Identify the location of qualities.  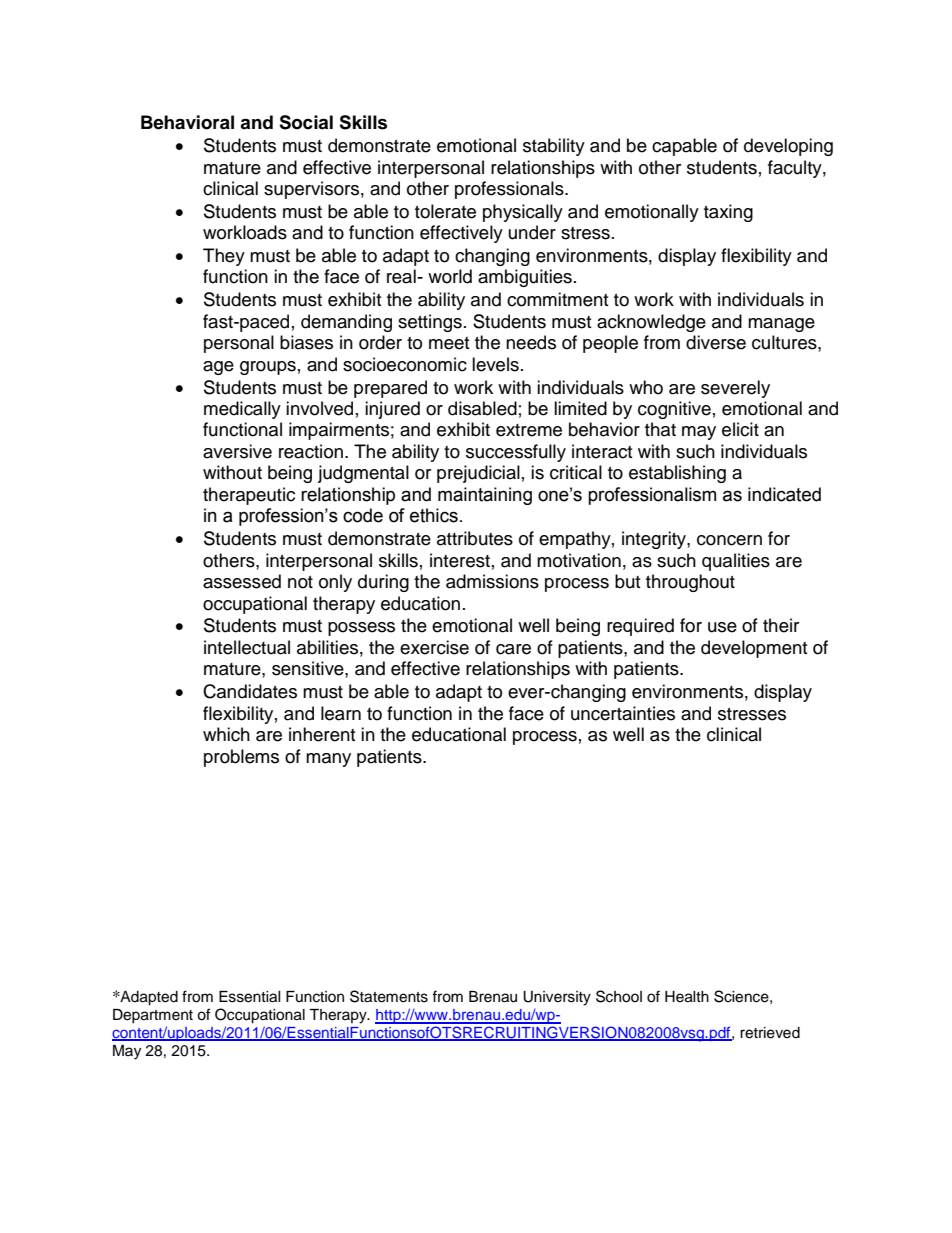
(736, 562).
